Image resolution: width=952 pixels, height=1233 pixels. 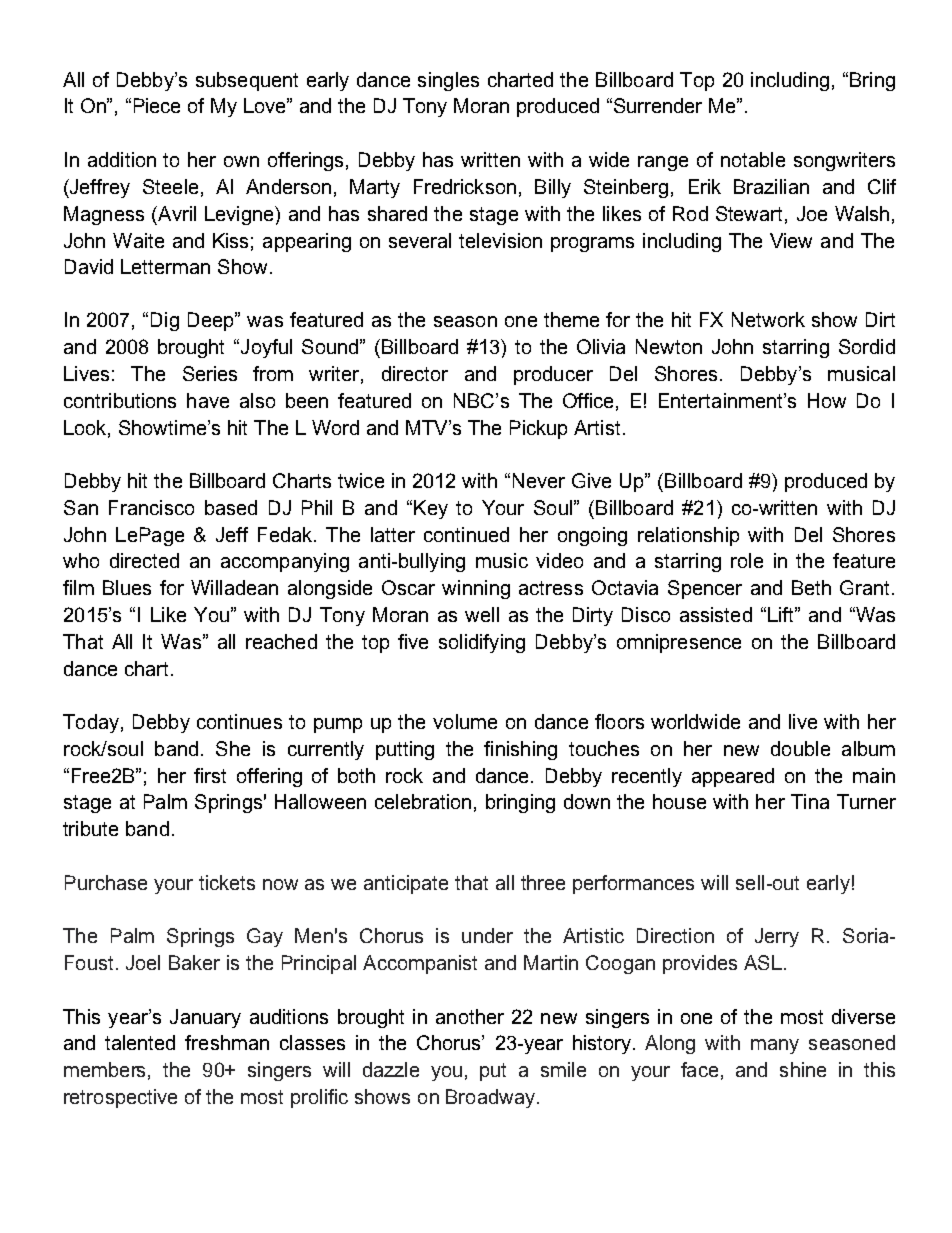 What do you see at coordinates (210, 775) in the document?
I see `first` at bounding box center [210, 775].
